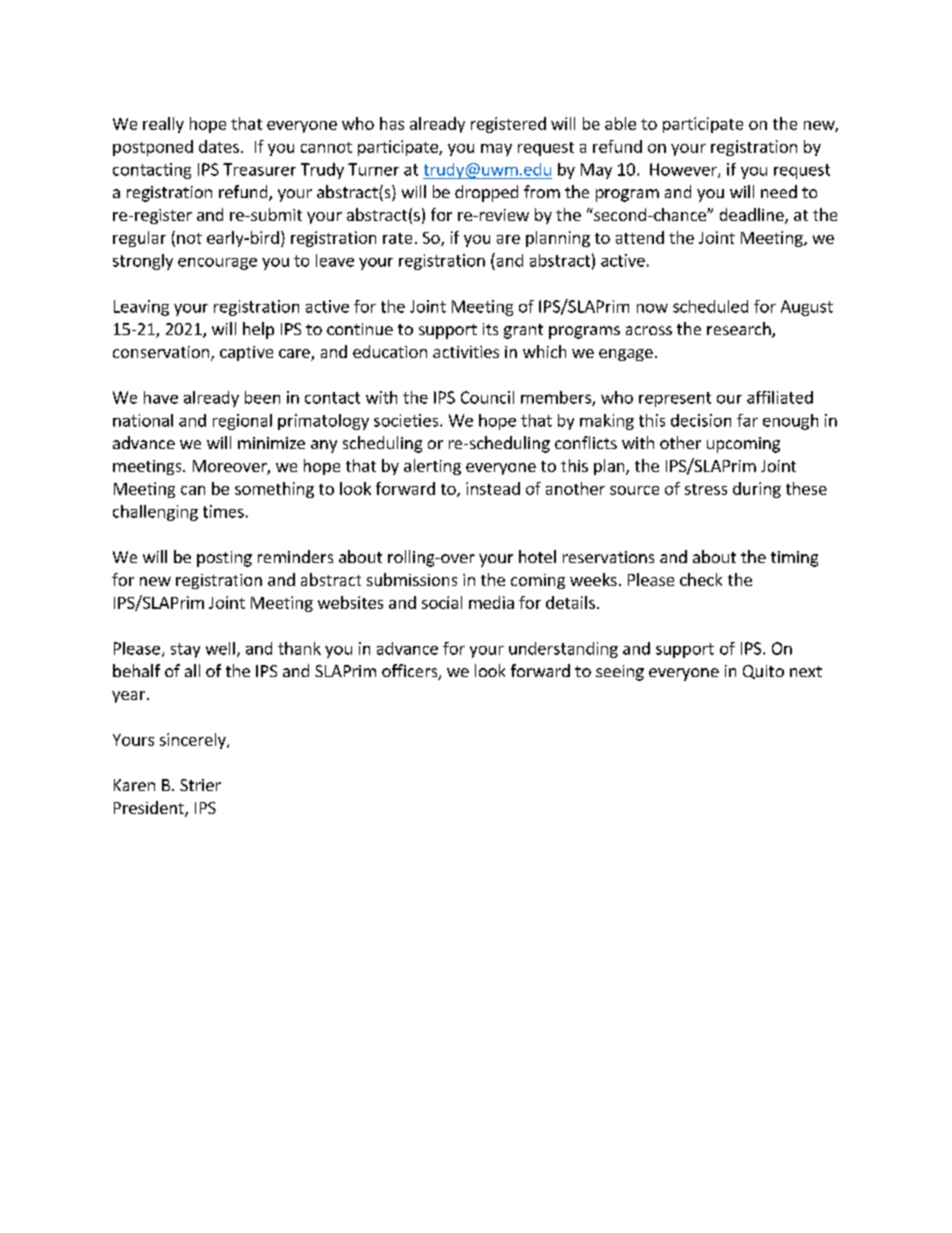  Describe the element at coordinates (141, 308) in the screenshot. I see `Leaving` at that location.
